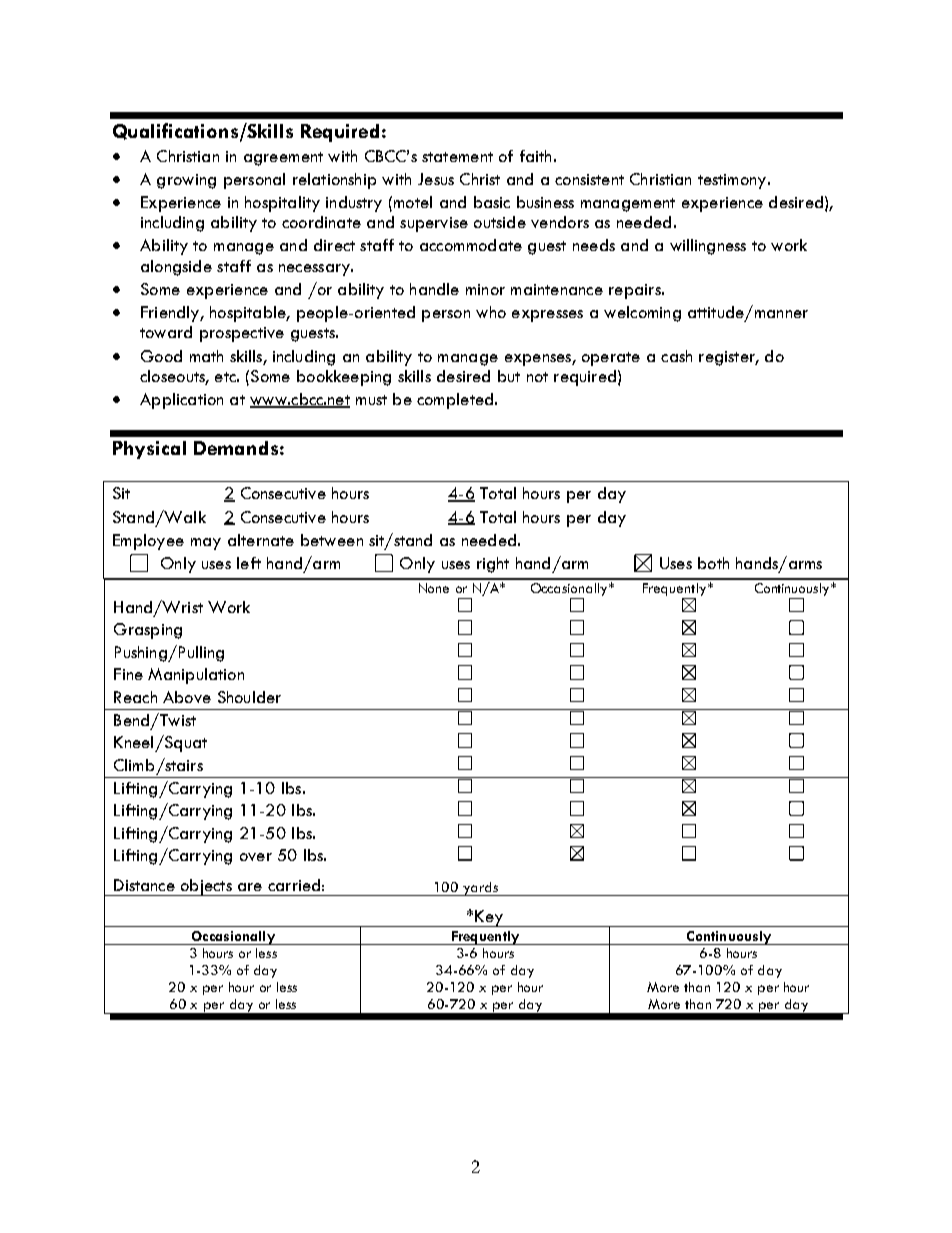 The width and height of the screenshot is (952, 1233). What do you see at coordinates (186, 181) in the screenshot?
I see `growing` at bounding box center [186, 181].
